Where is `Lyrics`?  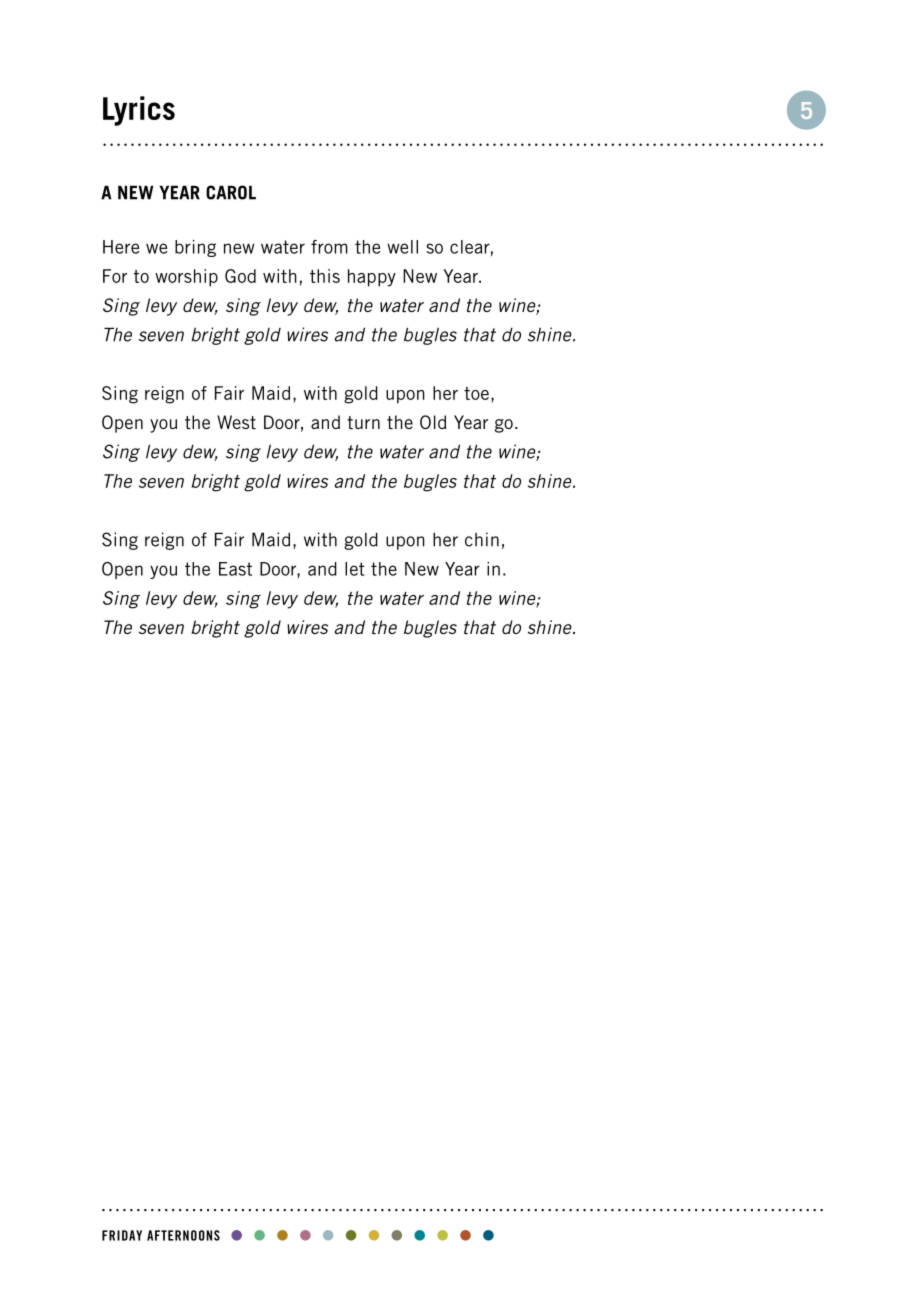 Lyrics is located at coordinates (139, 111).
